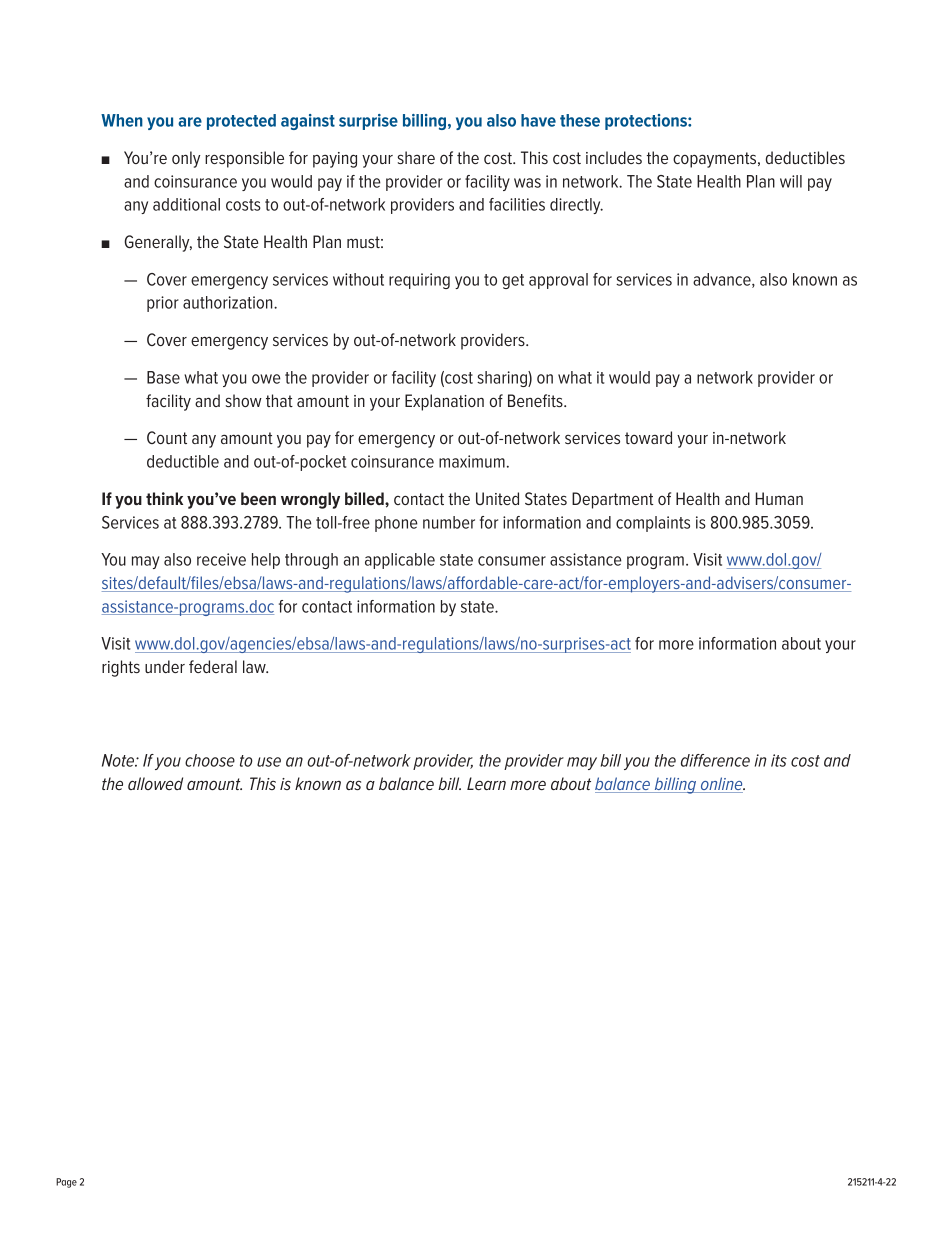 The width and height of the screenshot is (952, 1233). Describe the element at coordinates (721, 785) in the screenshot. I see `online` at that location.
